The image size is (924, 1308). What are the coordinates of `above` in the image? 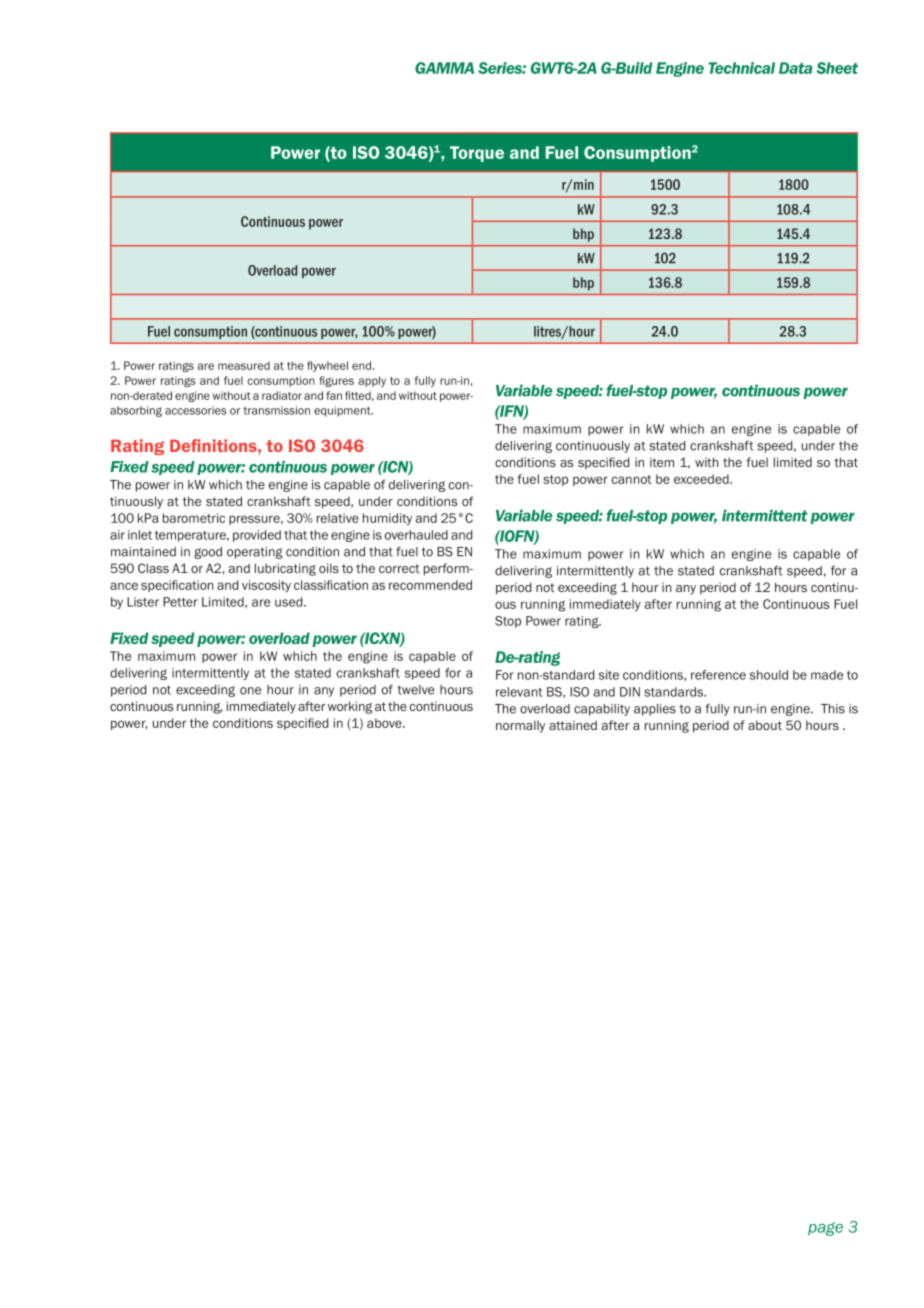 It's located at (385, 723).
